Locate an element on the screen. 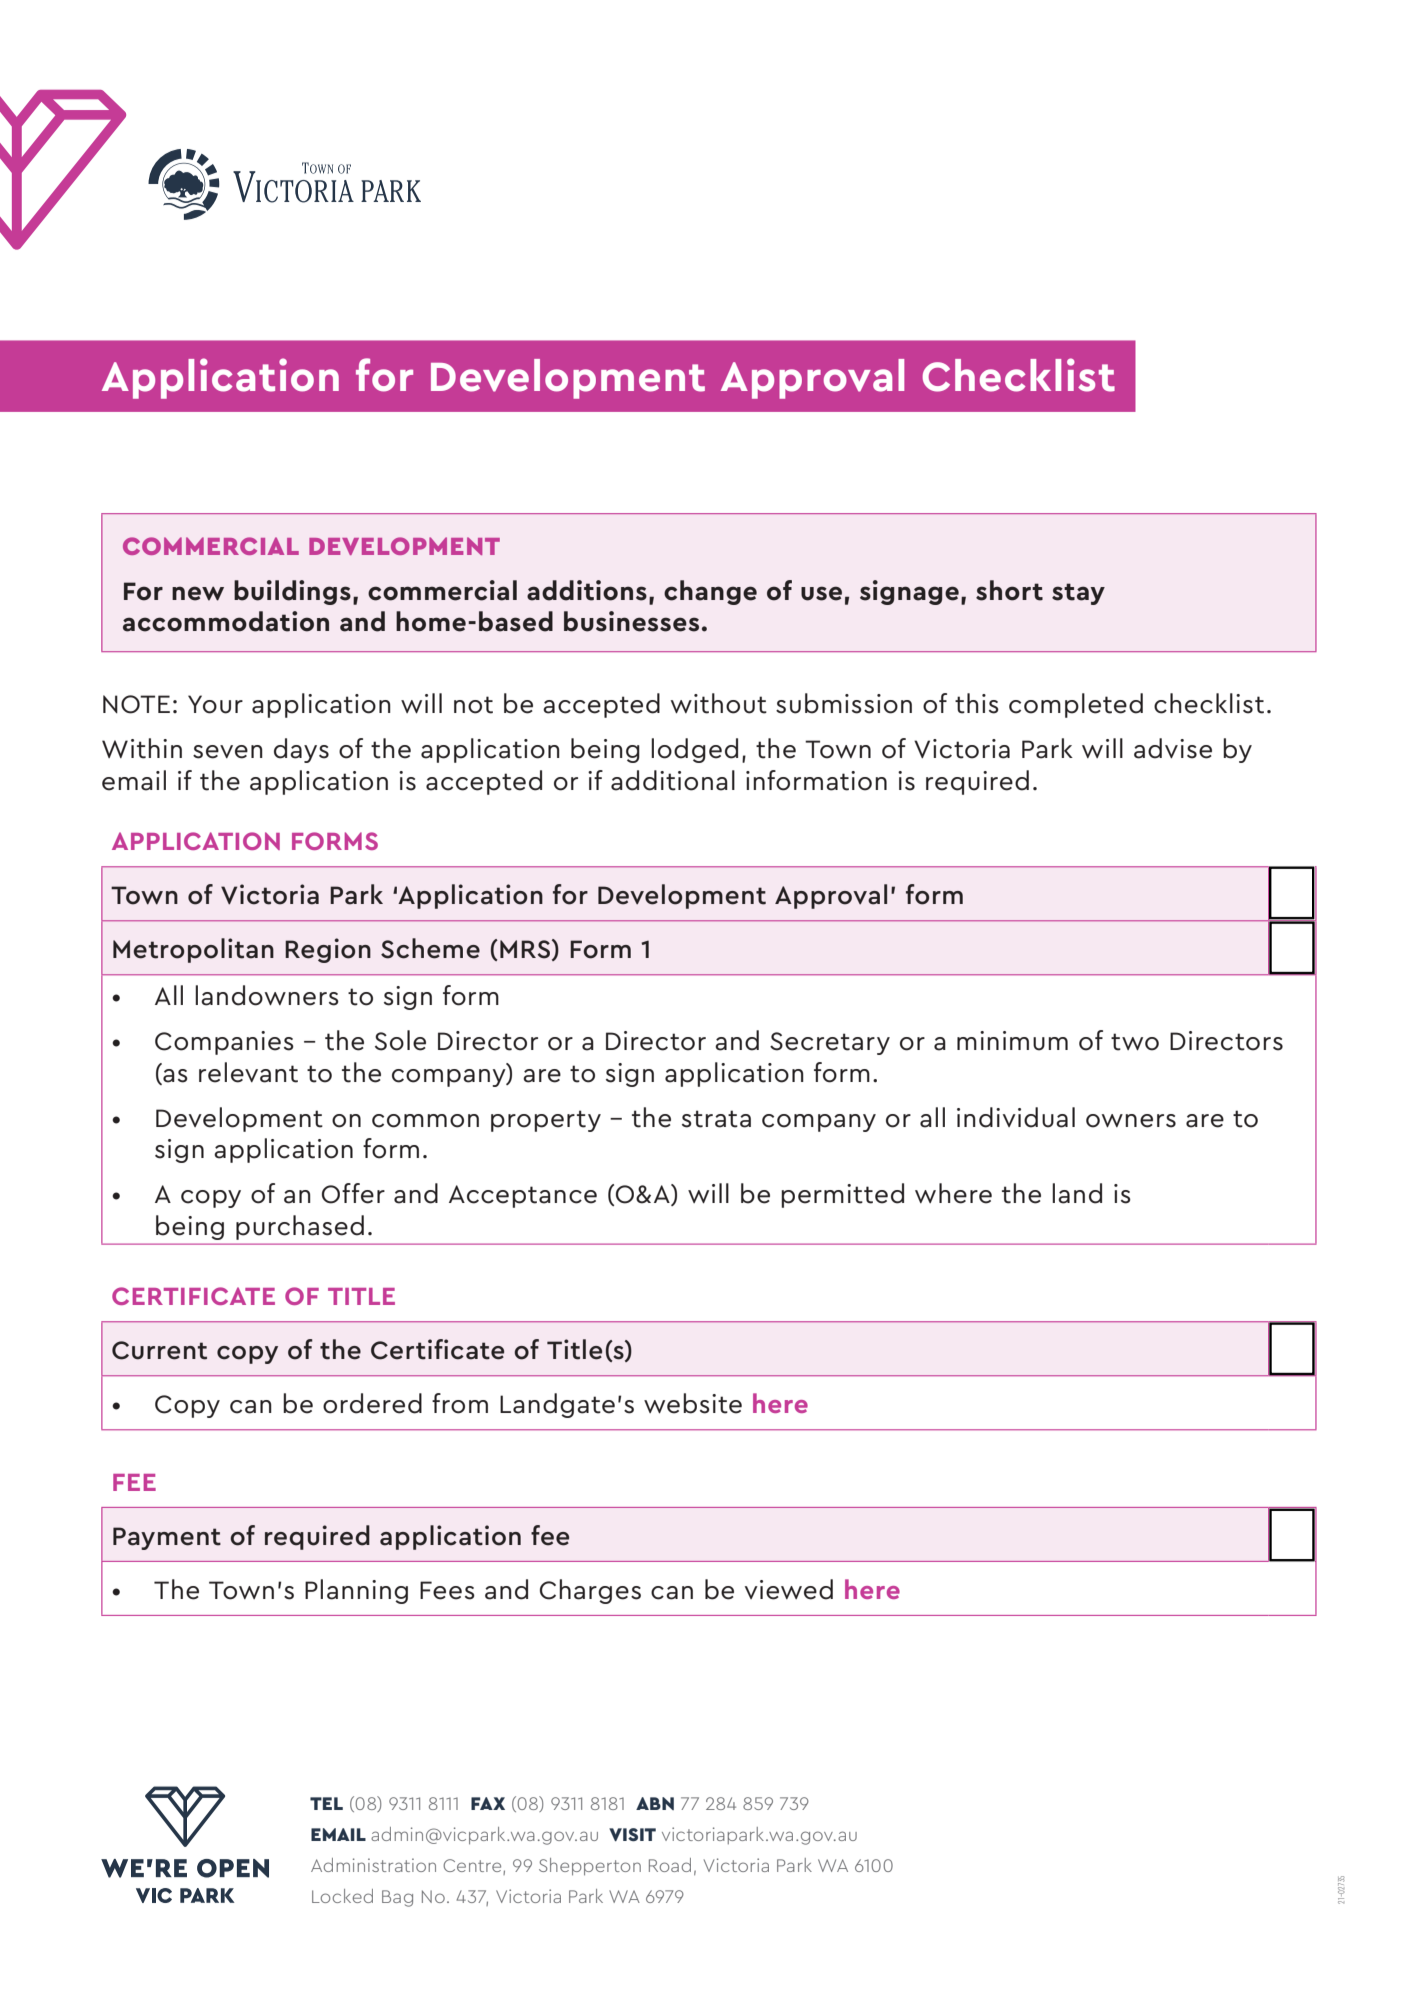 Image resolution: width=1418 pixels, height=2005 pixels. Acceptance is located at coordinates (523, 1196).
